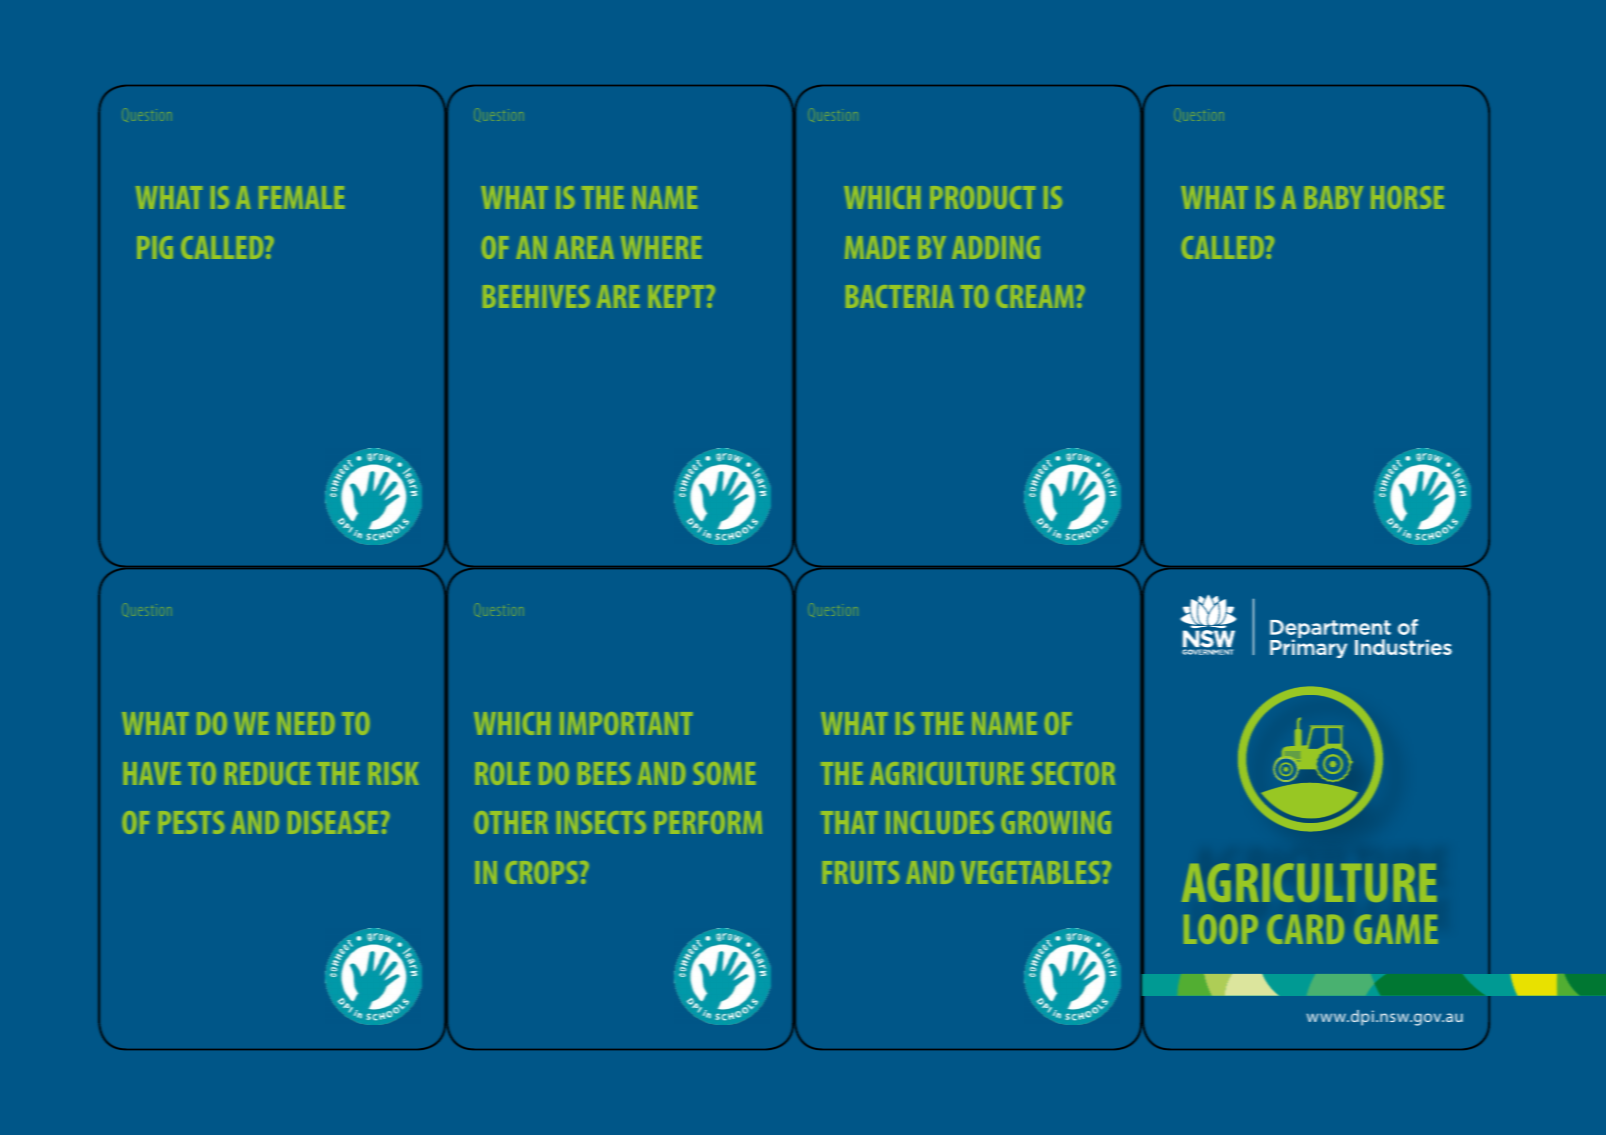 Image resolution: width=1606 pixels, height=1135 pixels. I want to click on FEMALE, so click(301, 197).
